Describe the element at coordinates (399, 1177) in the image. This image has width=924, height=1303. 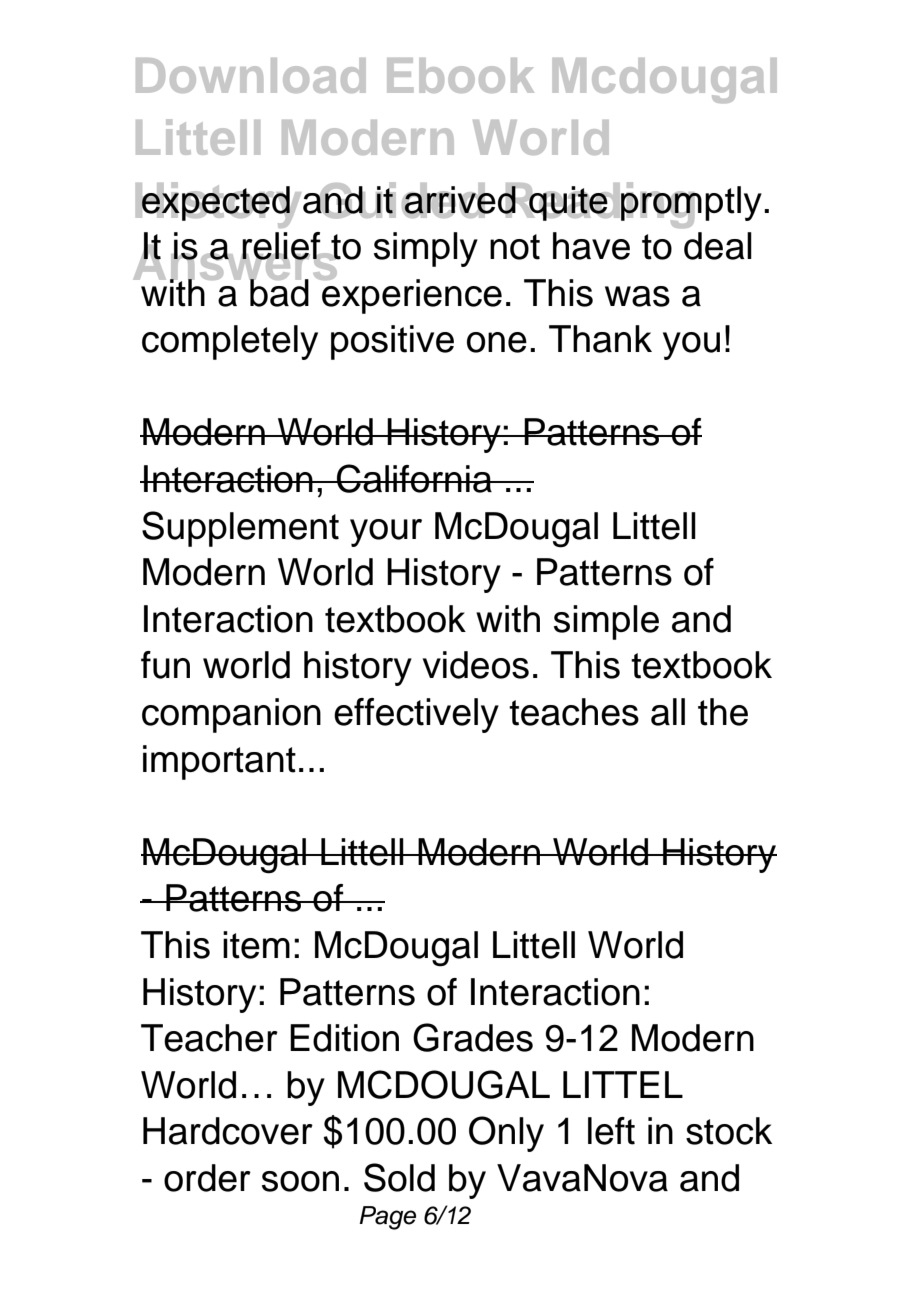
I see `Sold` at that location.
